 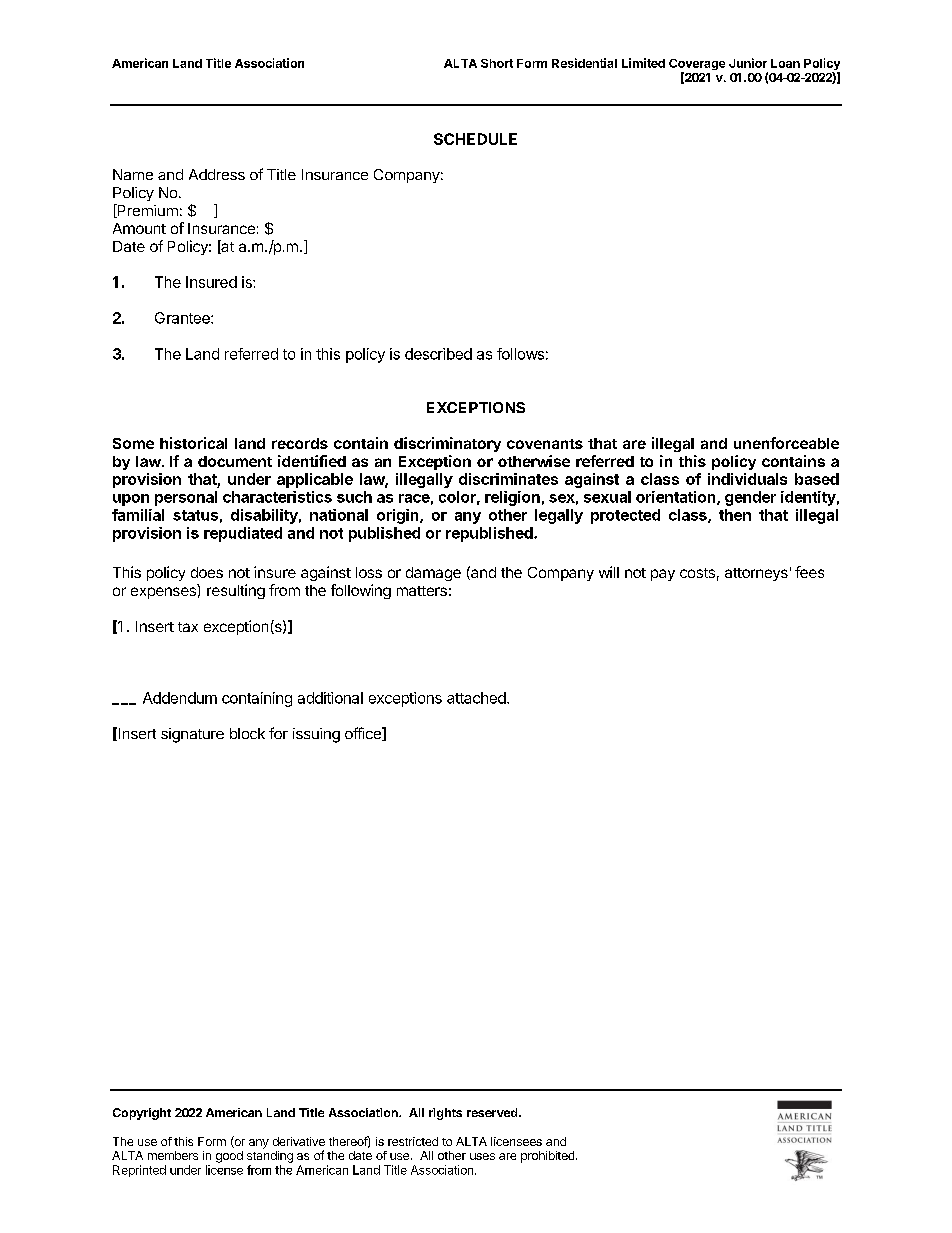 What do you see at coordinates (422, 591) in the screenshot?
I see `matters` at bounding box center [422, 591].
